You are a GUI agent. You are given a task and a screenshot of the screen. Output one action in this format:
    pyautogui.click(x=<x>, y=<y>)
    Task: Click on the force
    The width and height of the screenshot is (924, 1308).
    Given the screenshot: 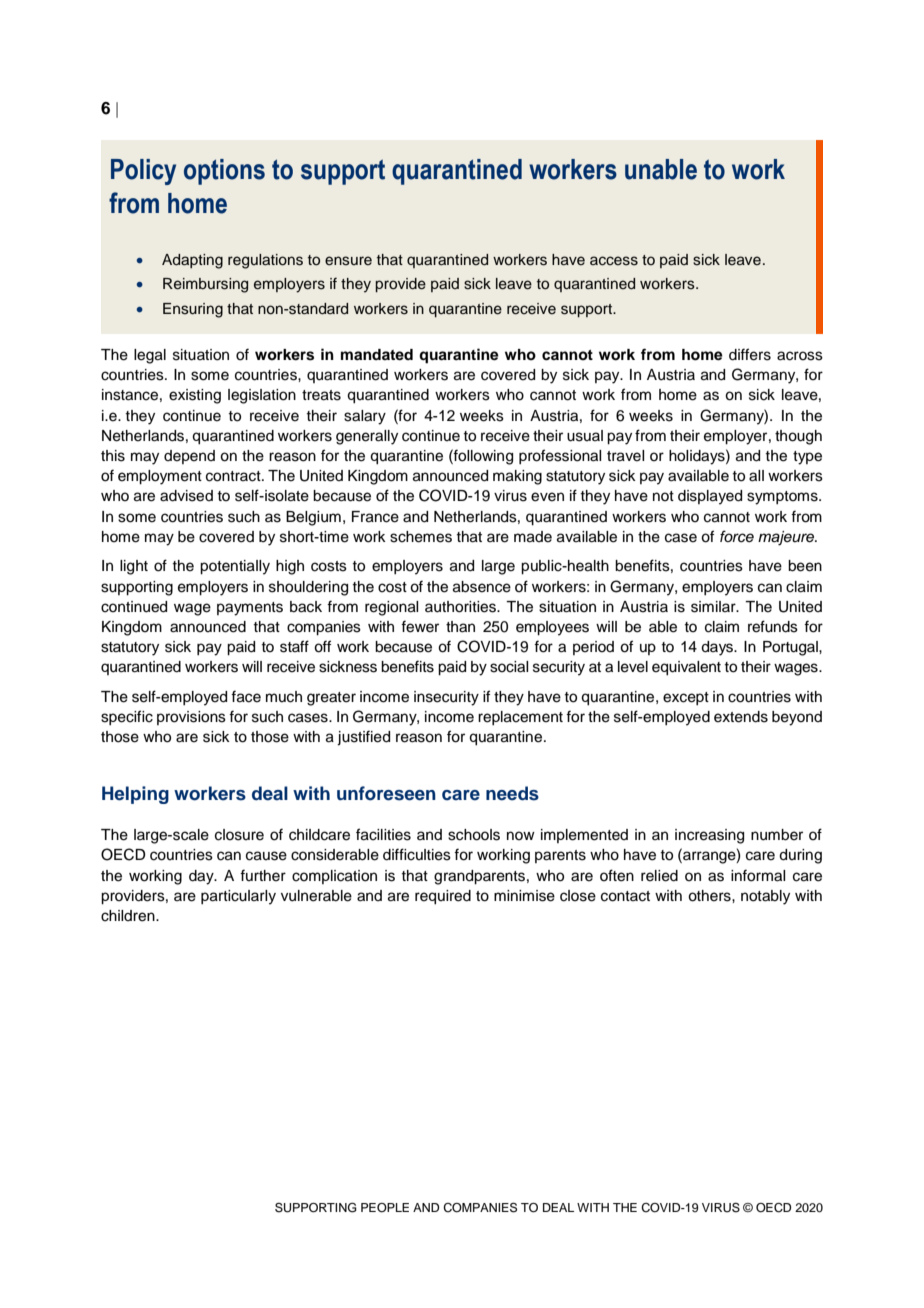 What is the action you would take?
    pyautogui.click(x=737, y=536)
